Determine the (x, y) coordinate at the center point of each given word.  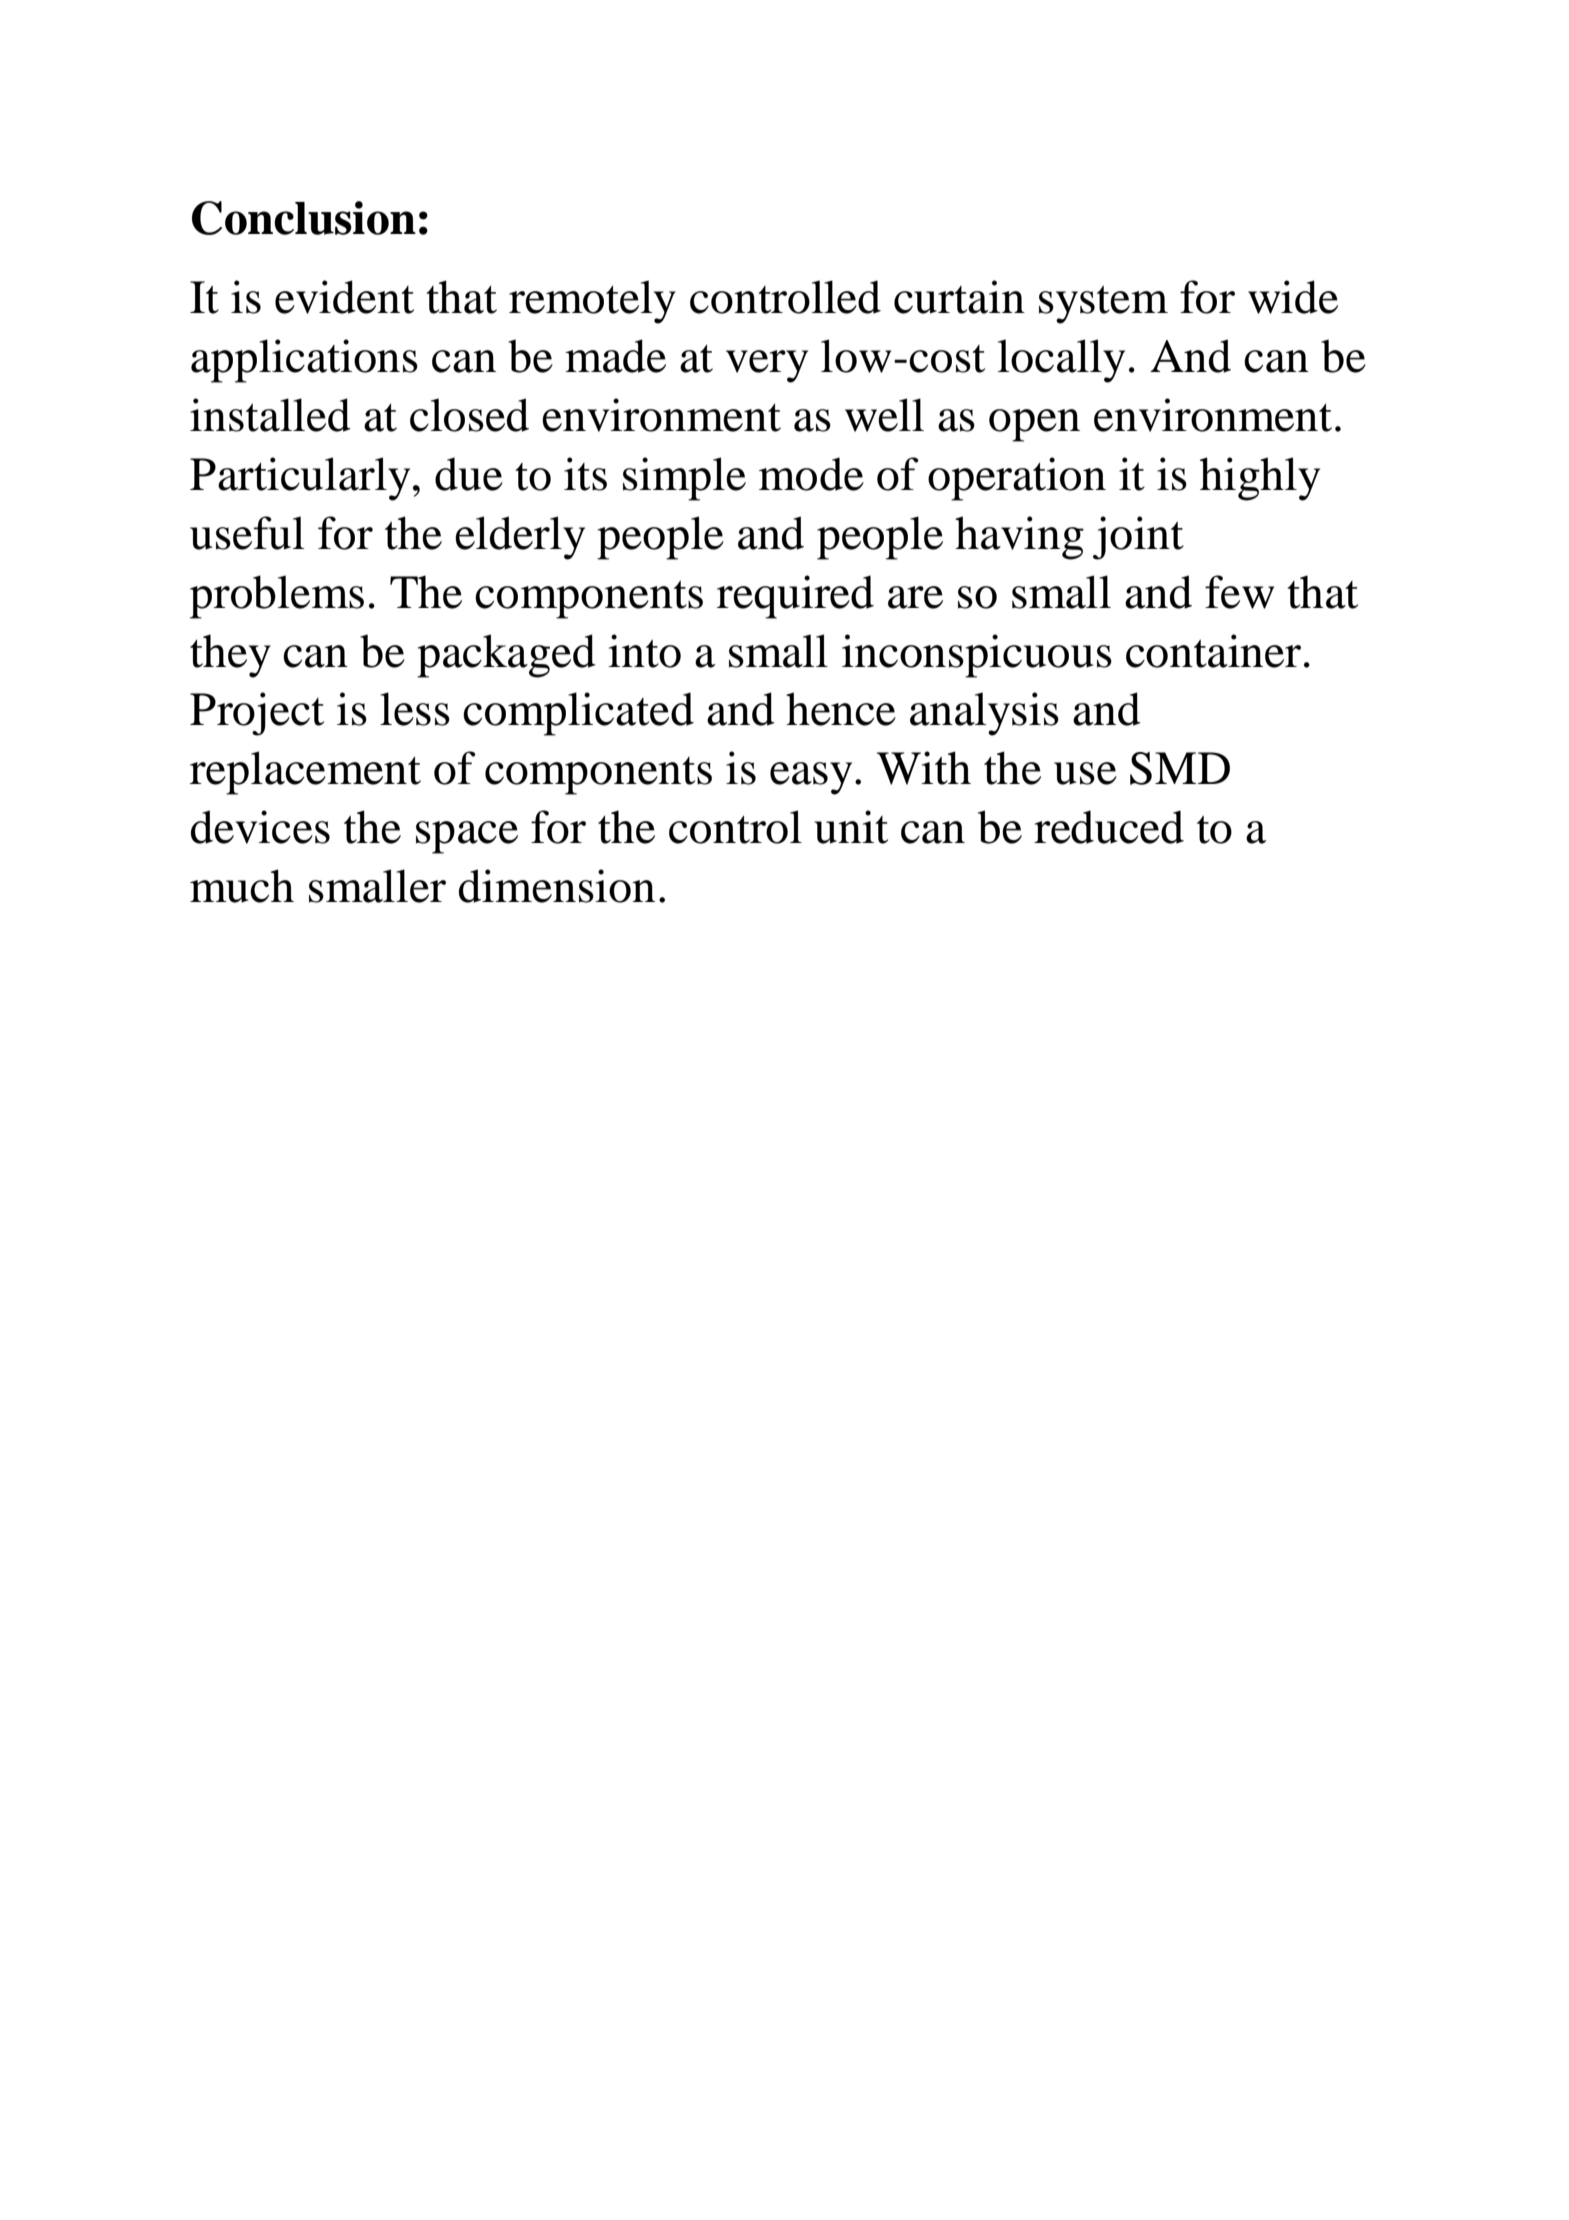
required (795, 597)
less (415, 709)
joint (1138, 538)
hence (841, 709)
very (767, 366)
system (1103, 304)
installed (270, 415)
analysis (984, 714)
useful (247, 533)
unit (851, 827)
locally (1061, 361)
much (242, 886)
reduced (1109, 827)
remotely (592, 302)
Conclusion (304, 218)
